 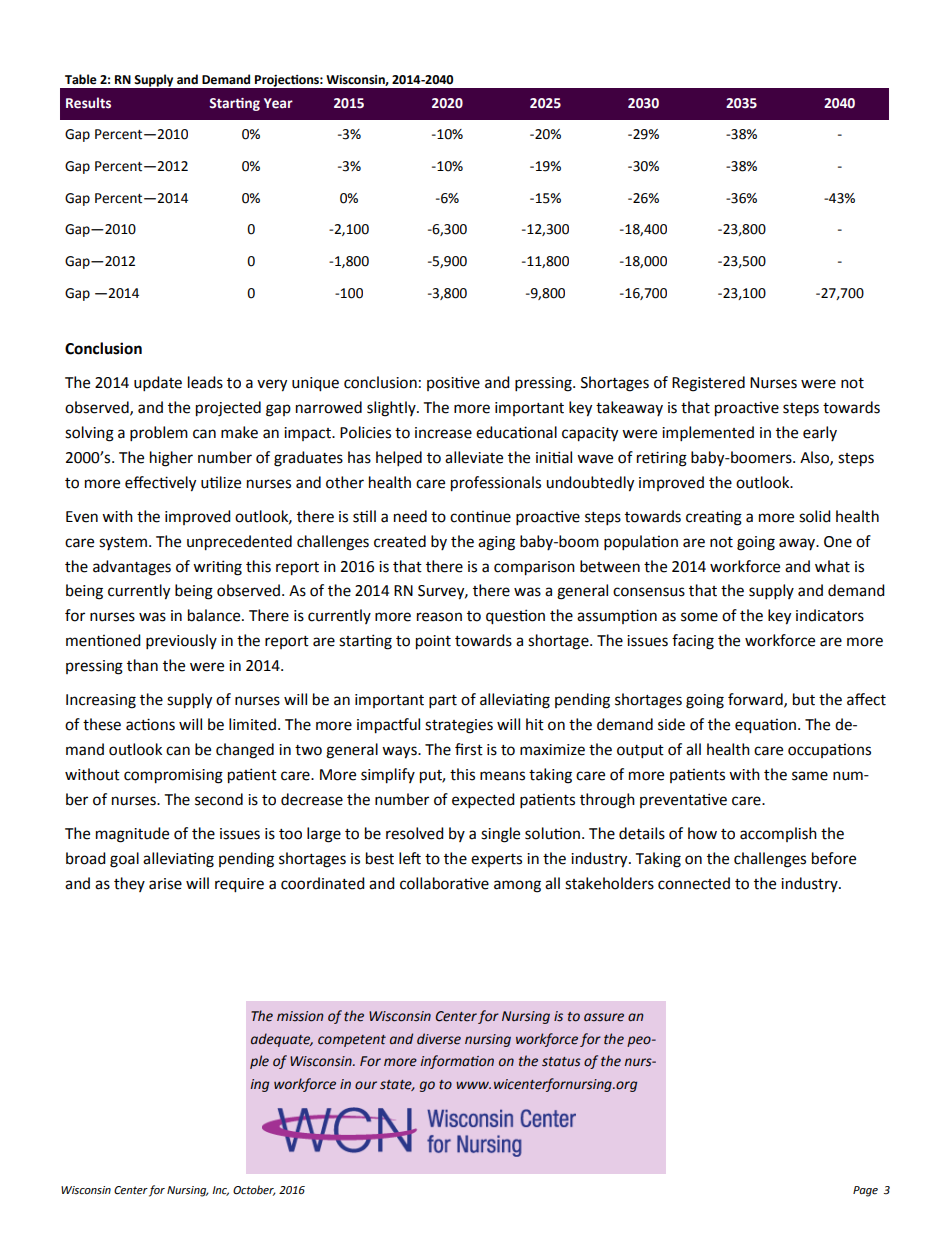 What do you see at coordinates (278, 103) in the screenshot?
I see `Year` at bounding box center [278, 103].
